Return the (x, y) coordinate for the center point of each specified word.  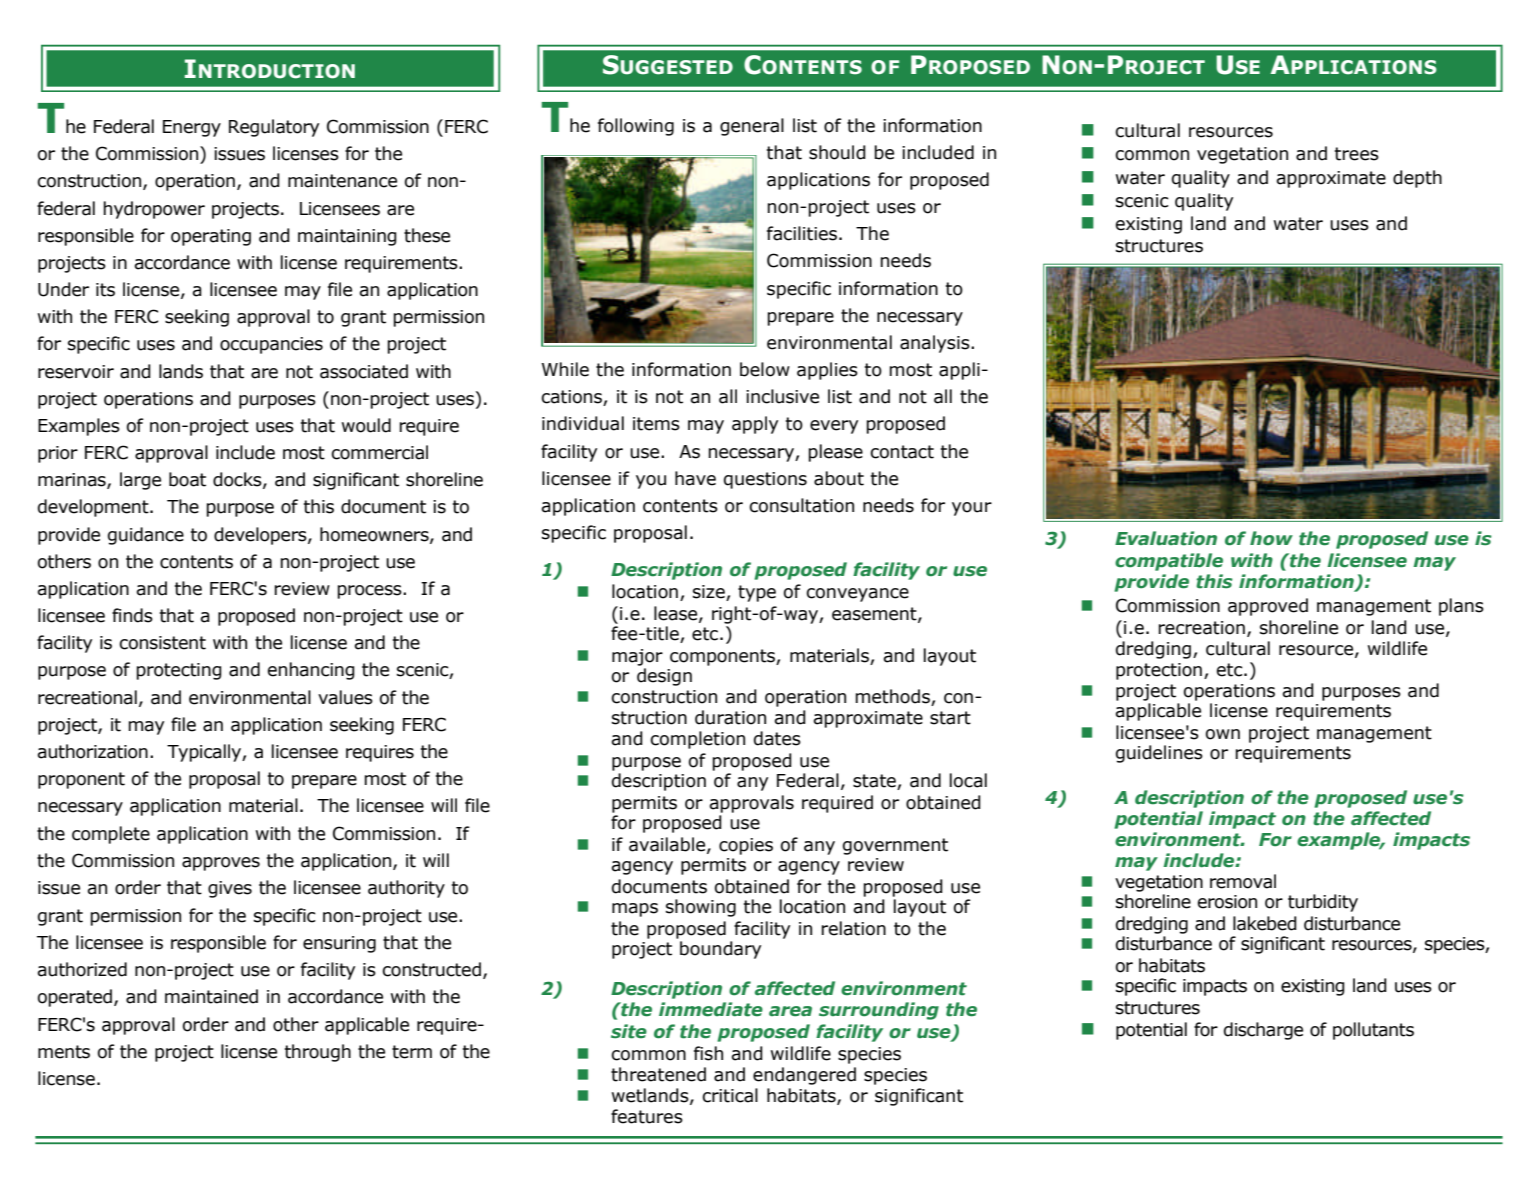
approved (1268, 607)
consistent (162, 643)
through (318, 1053)
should (837, 152)
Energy (192, 128)
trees (1357, 154)
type (757, 593)
